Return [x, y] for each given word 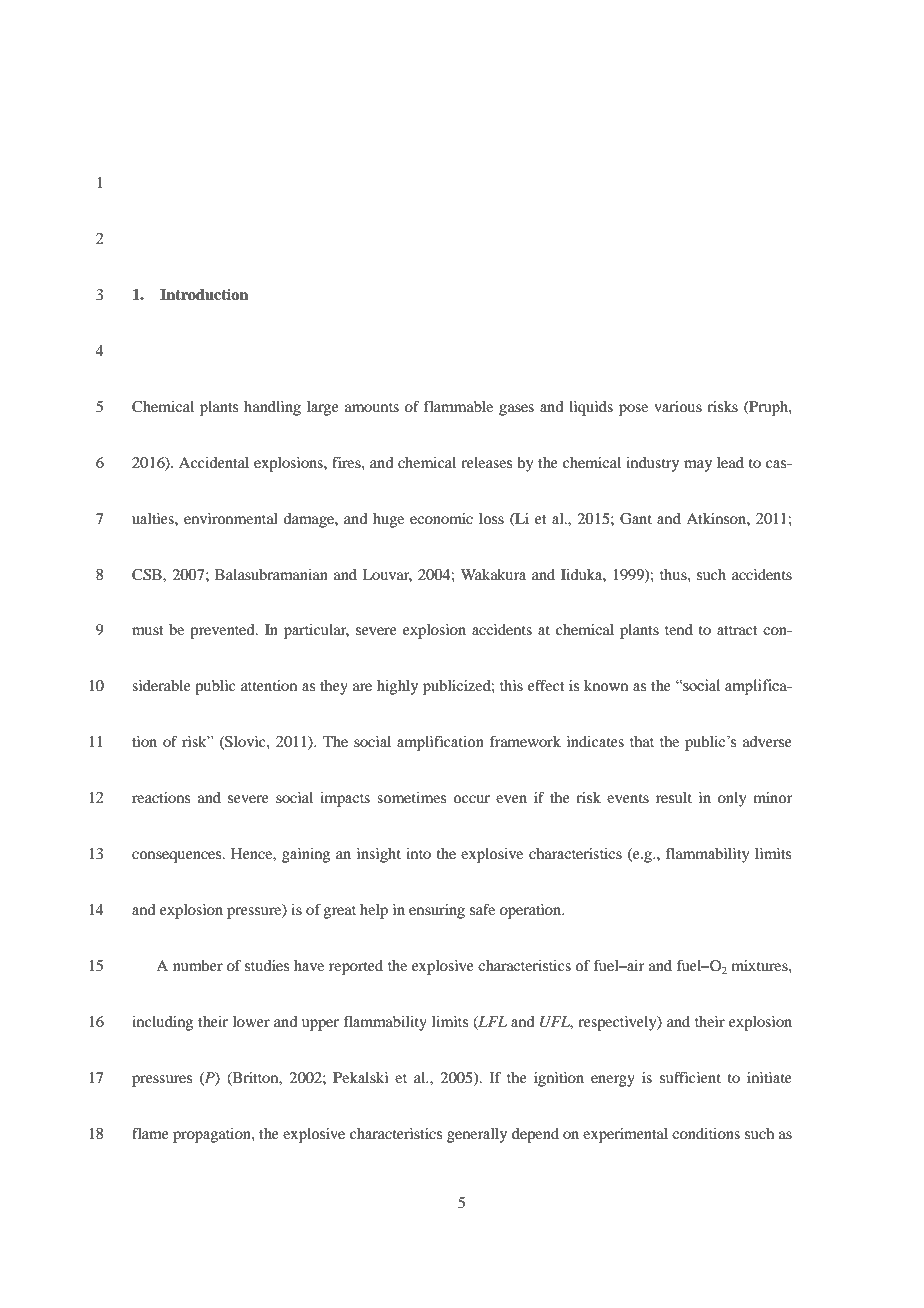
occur [471, 799]
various [678, 406]
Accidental [214, 462]
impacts [345, 799]
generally [477, 1135]
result [674, 797]
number [198, 965]
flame [150, 1133]
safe [482, 909]
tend [679, 629]
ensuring [437, 911]
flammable [458, 406]
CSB [148, 575]
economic [441, 518]
